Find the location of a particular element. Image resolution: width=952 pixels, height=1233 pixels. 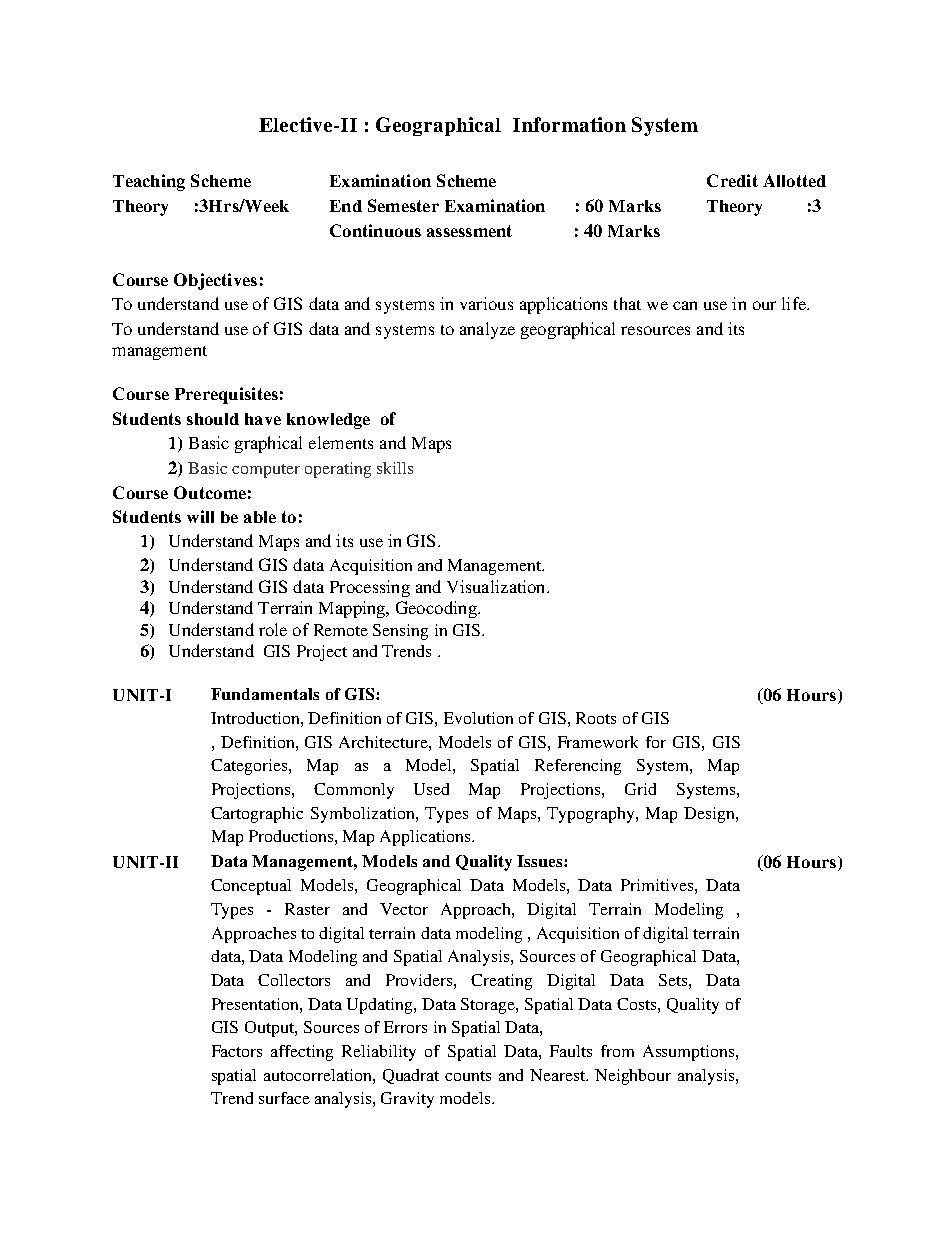

Teaching is located at coordinates (149, 182).
